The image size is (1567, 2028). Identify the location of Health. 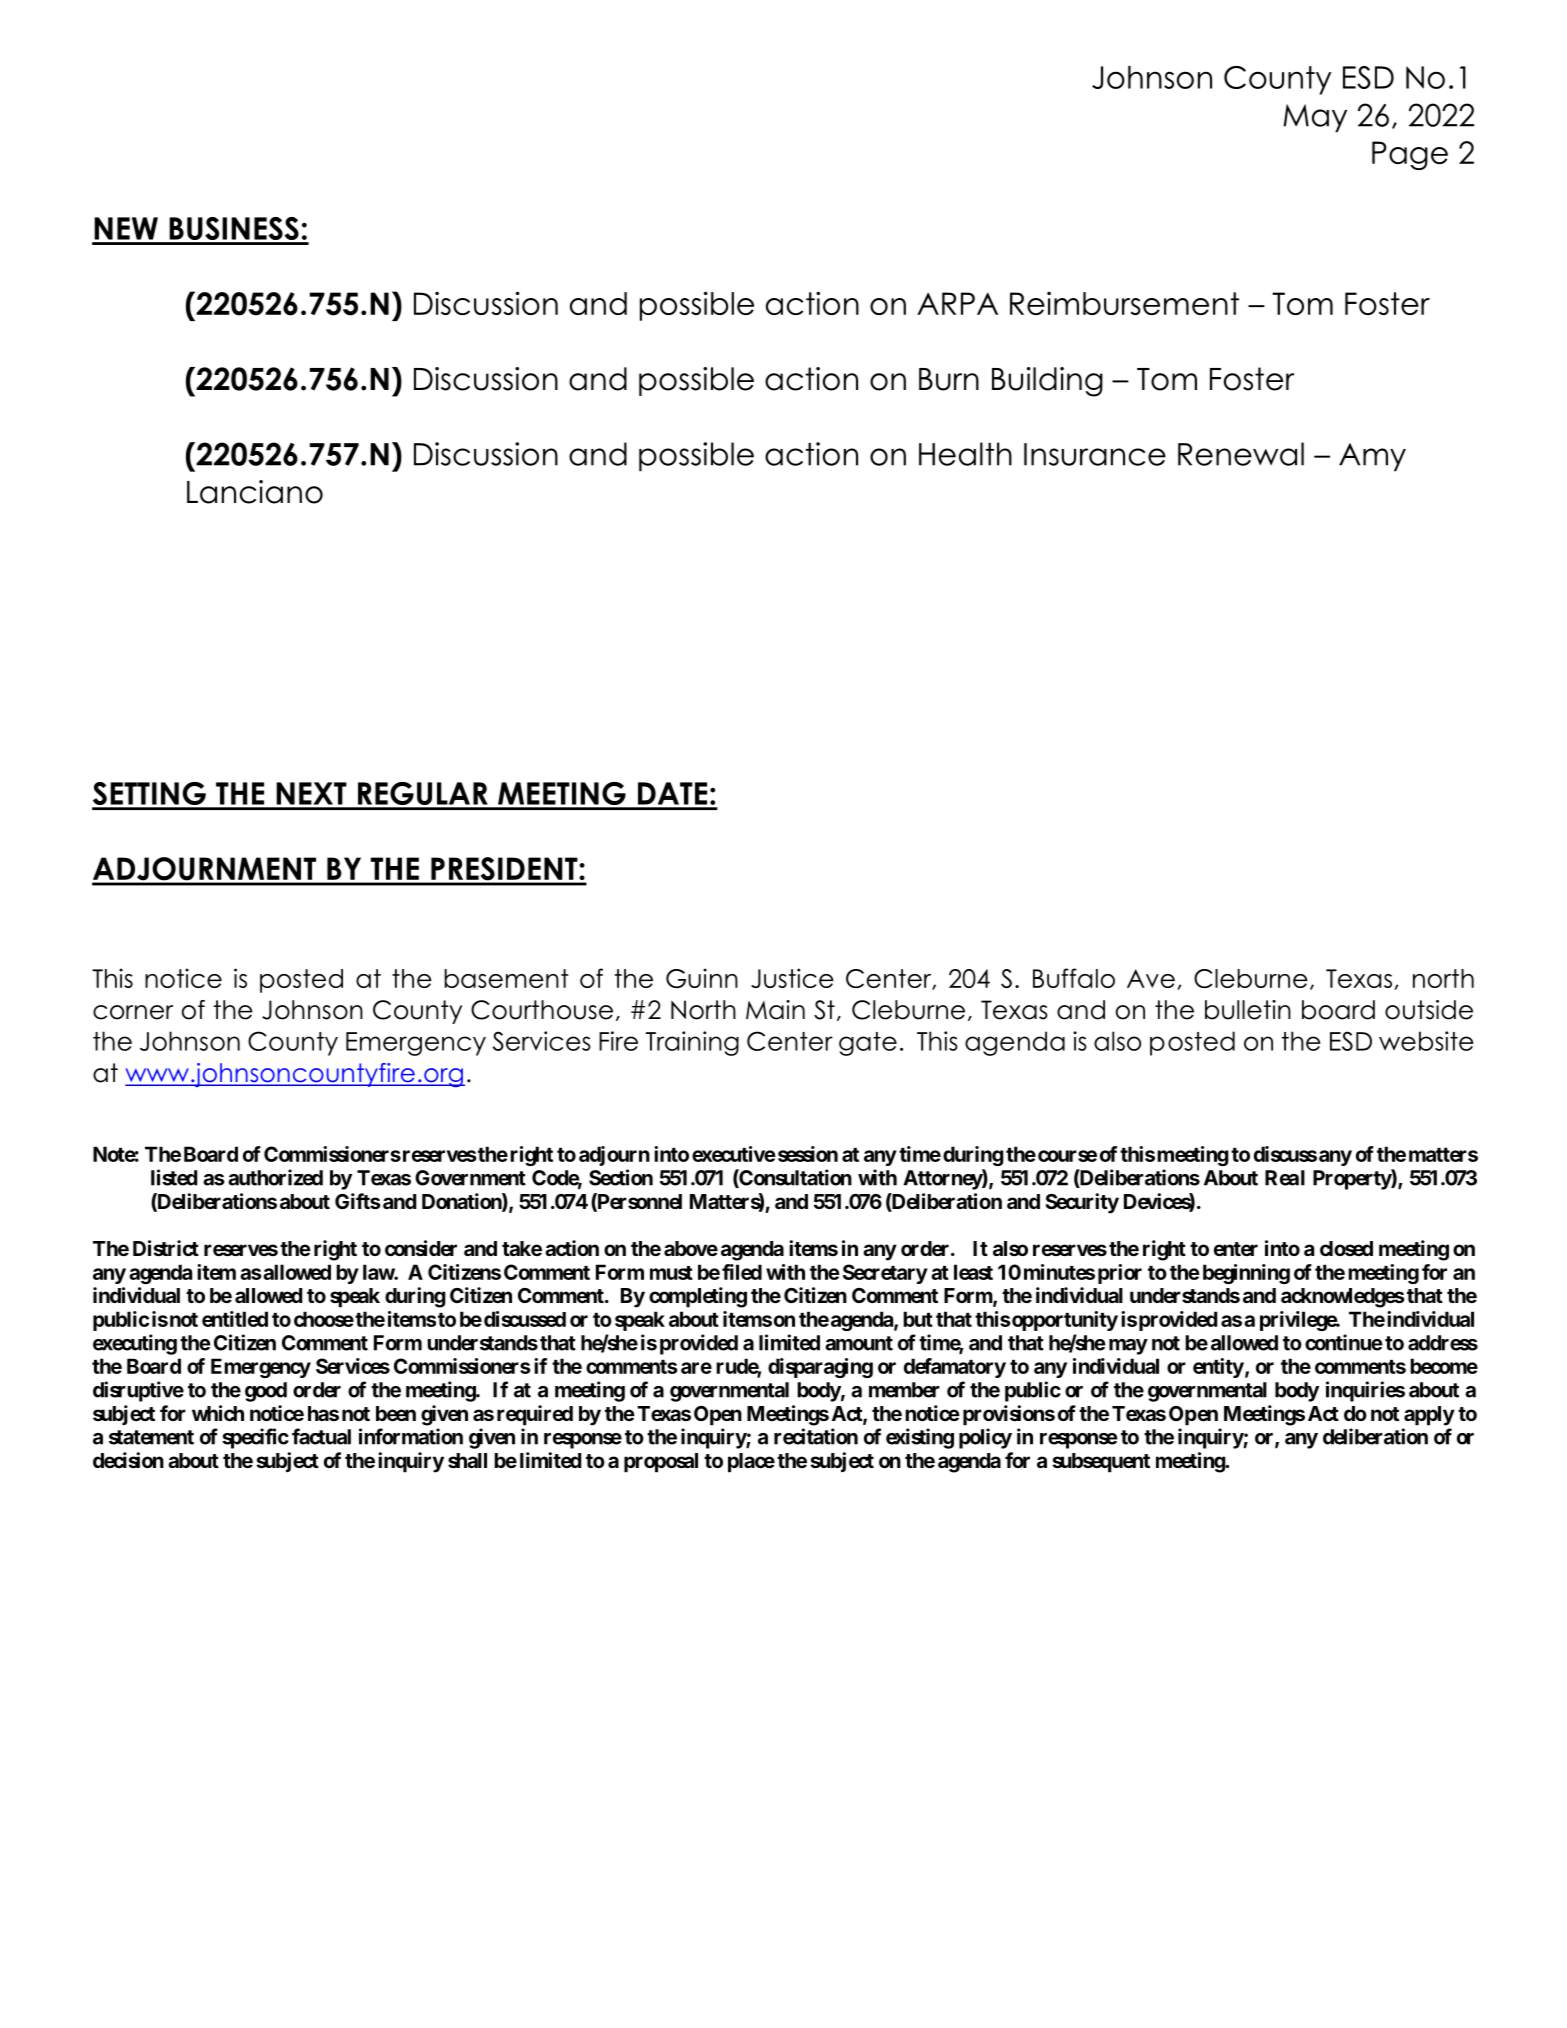
(965, 454).
